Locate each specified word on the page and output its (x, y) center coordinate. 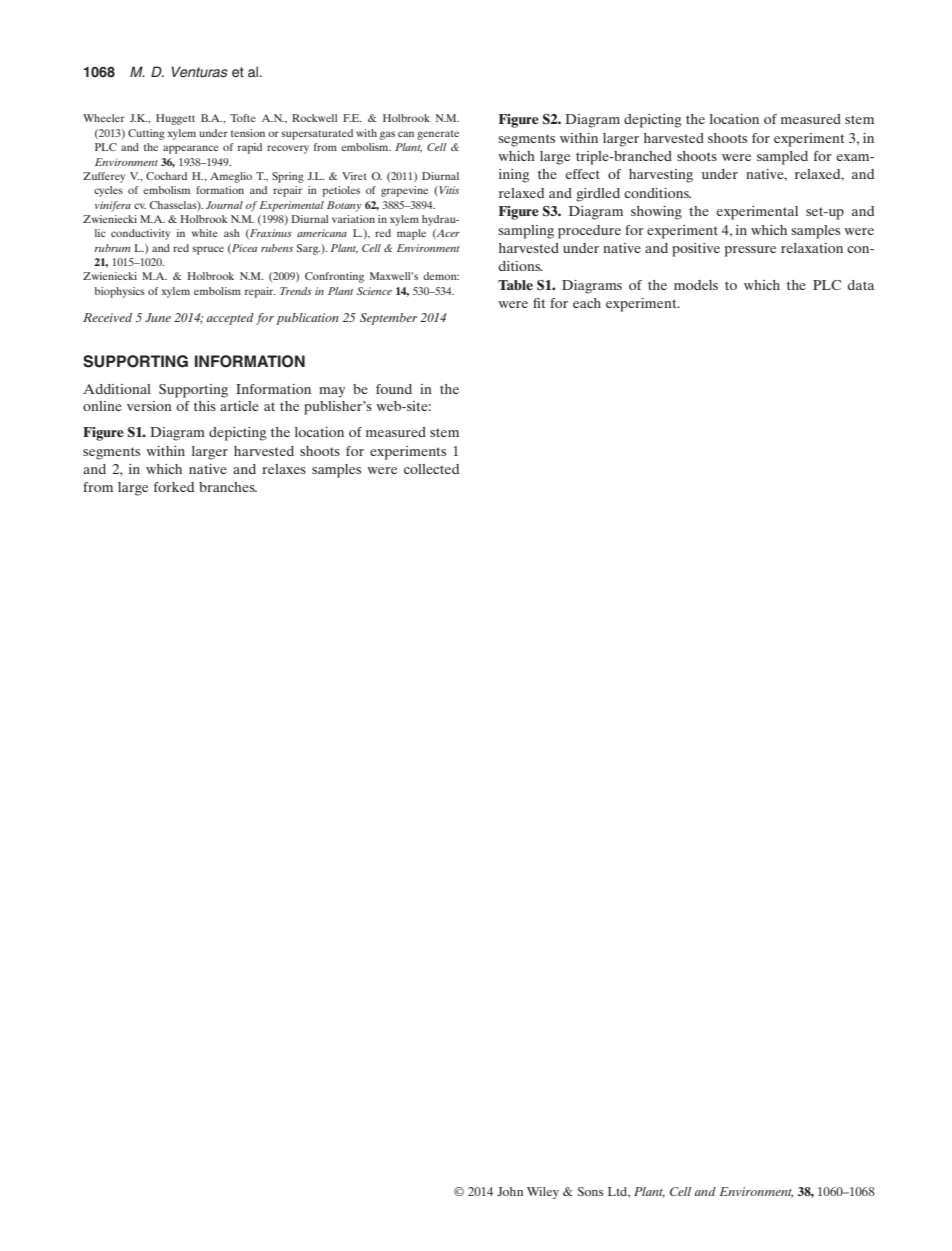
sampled (782, 158)
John (510, 1191)
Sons (591, 1191)
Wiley (543, 1193)
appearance (191, 149)
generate (438, 135)
